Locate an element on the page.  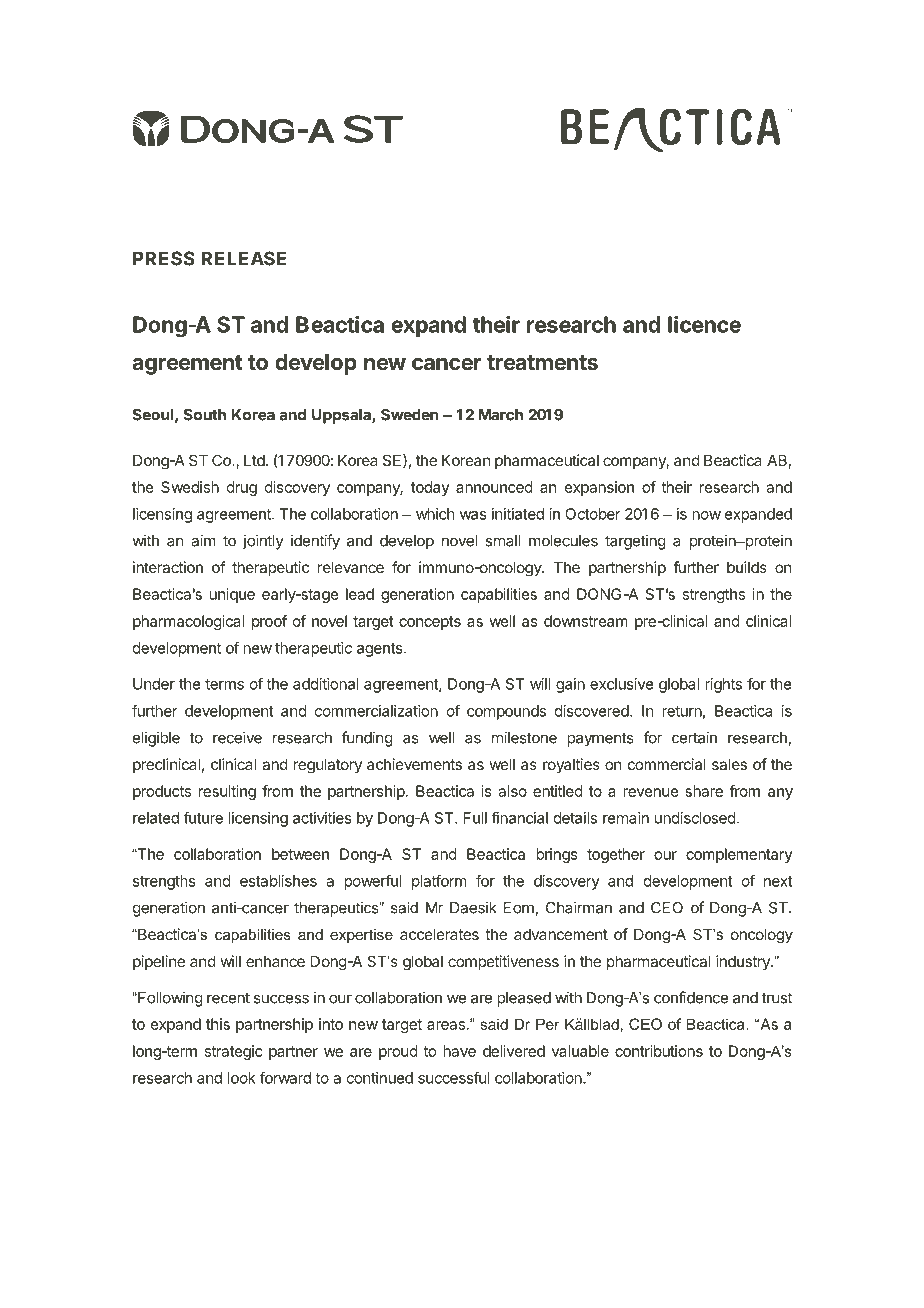
small is located at coordinates (502, 541).
